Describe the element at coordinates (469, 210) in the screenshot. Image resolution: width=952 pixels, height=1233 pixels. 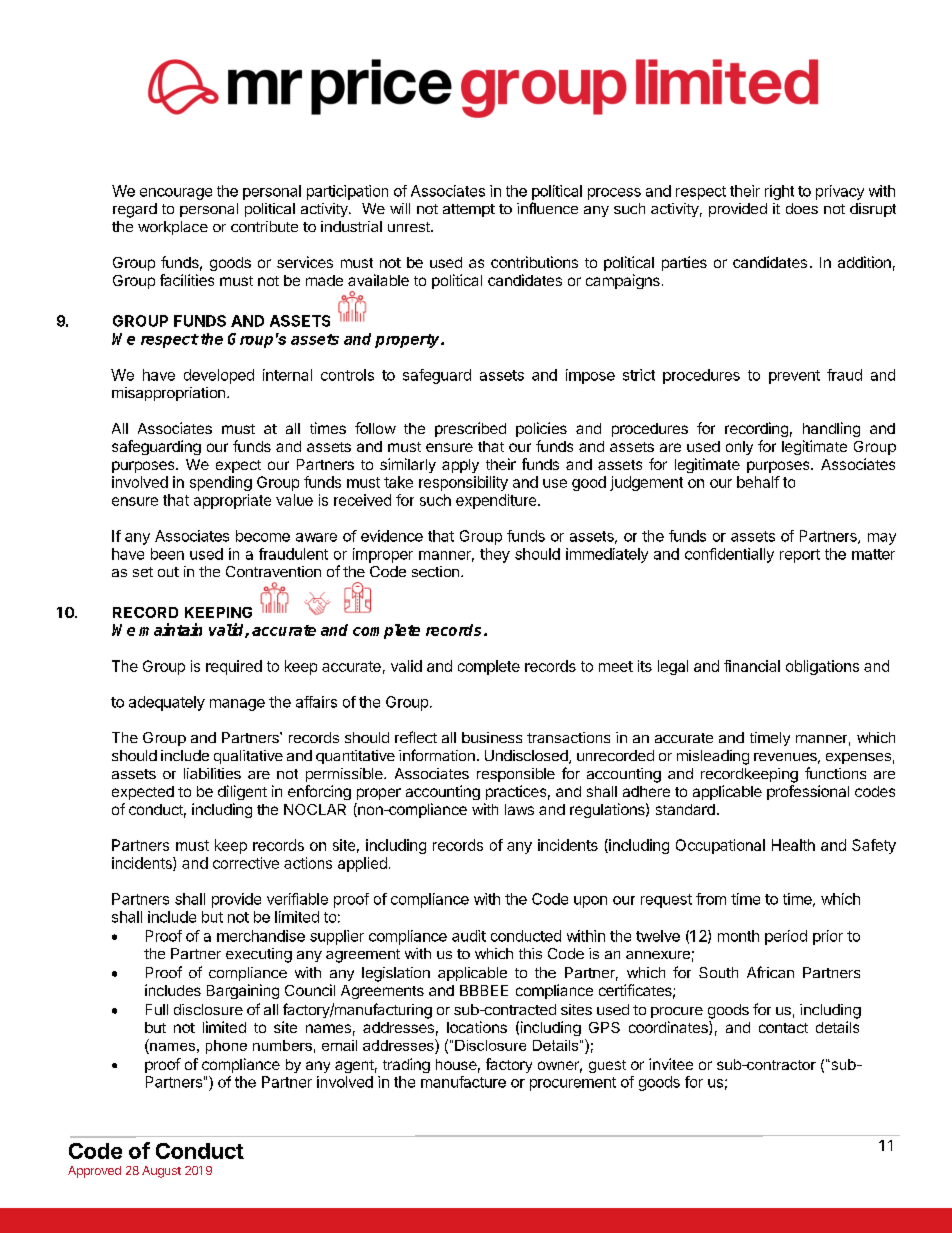
I see `attempt` at that location.
